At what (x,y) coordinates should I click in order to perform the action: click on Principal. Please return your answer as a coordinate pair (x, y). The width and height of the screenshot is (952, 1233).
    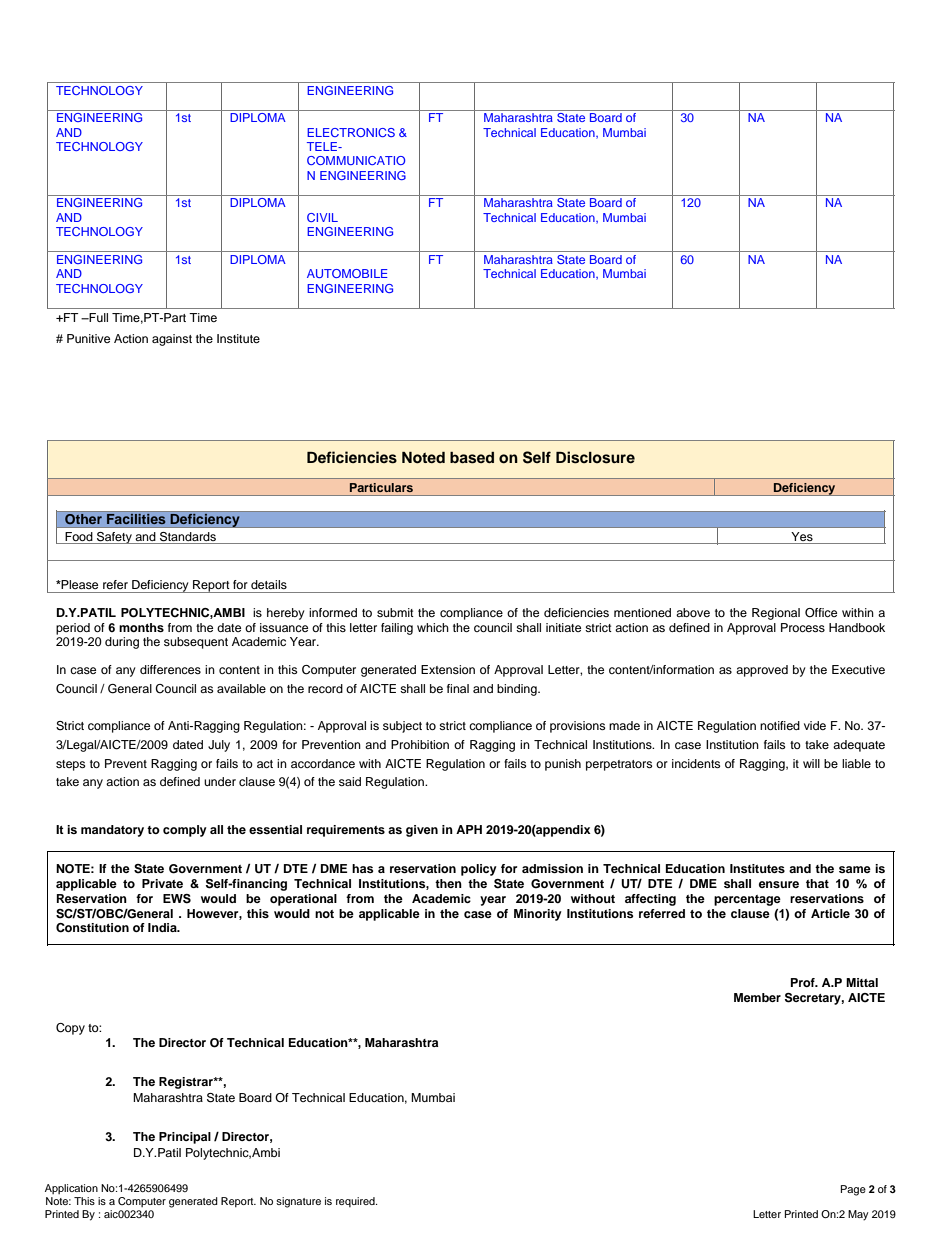
    Looking at the image, I should click on (185, 1138).
